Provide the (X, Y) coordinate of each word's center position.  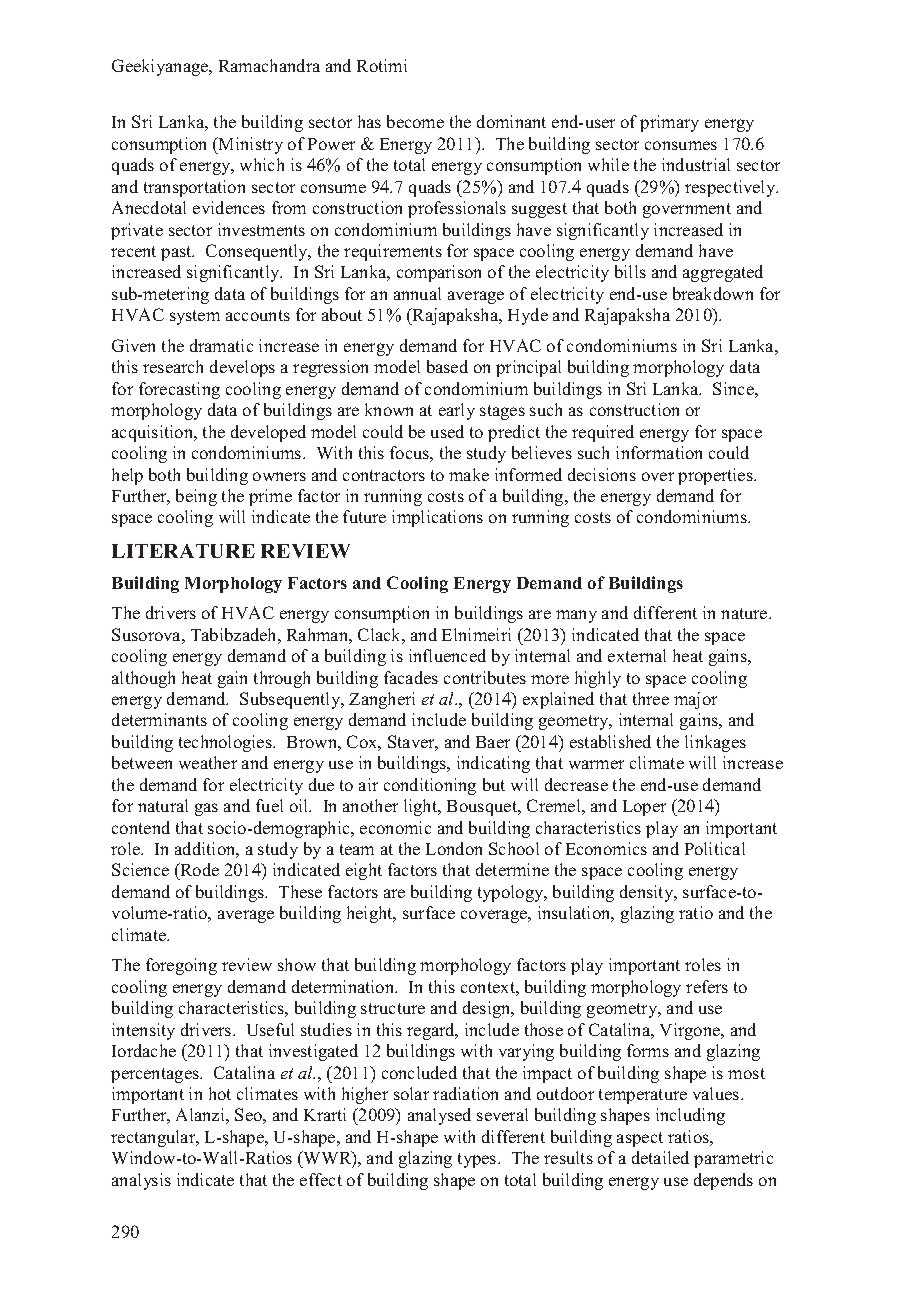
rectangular (154, 1138)
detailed (660, 1157)
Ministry (250, 145)
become (415, 121)
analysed (439, 1116)
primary (669, 123)
